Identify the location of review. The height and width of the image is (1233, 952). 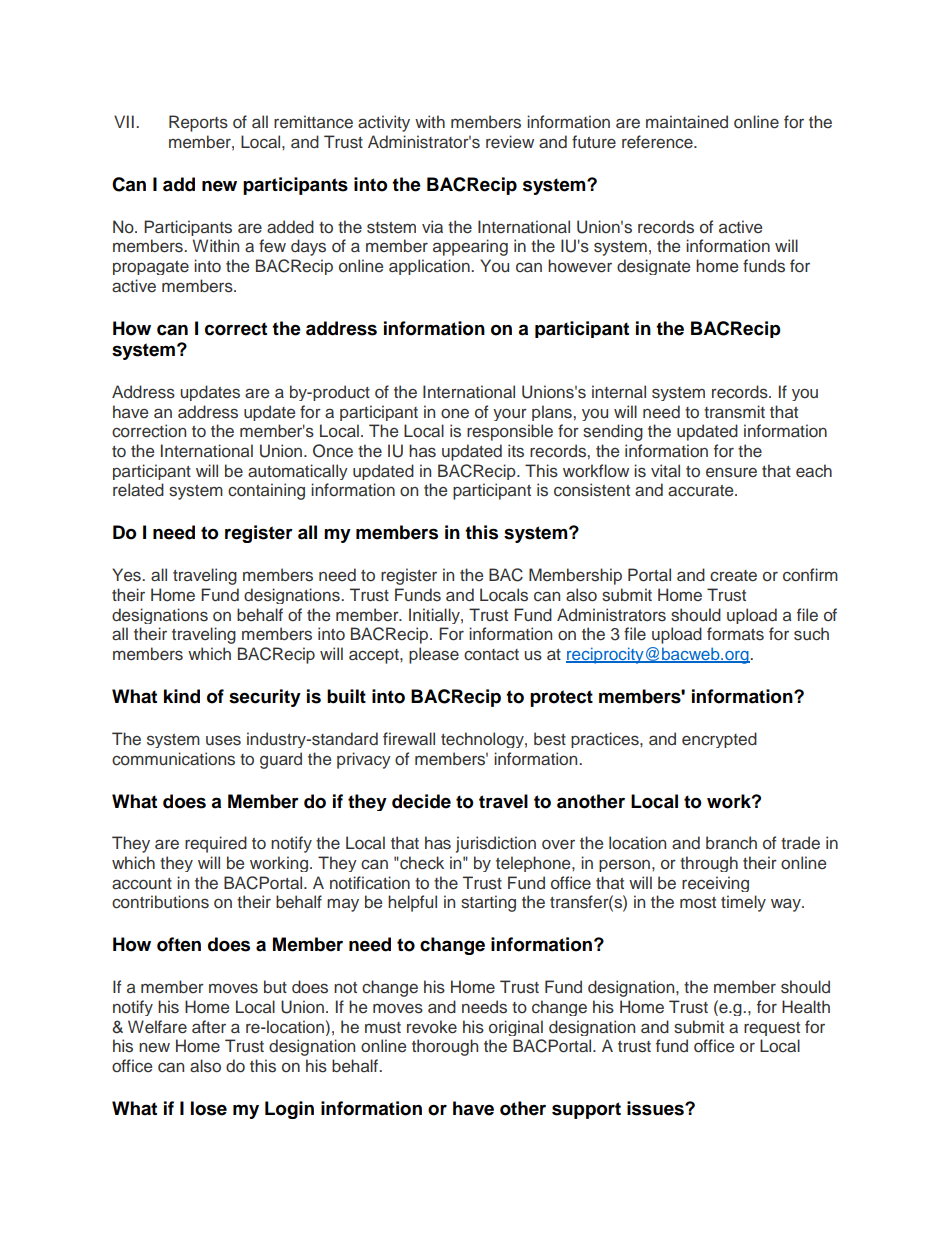
(510, 142).
